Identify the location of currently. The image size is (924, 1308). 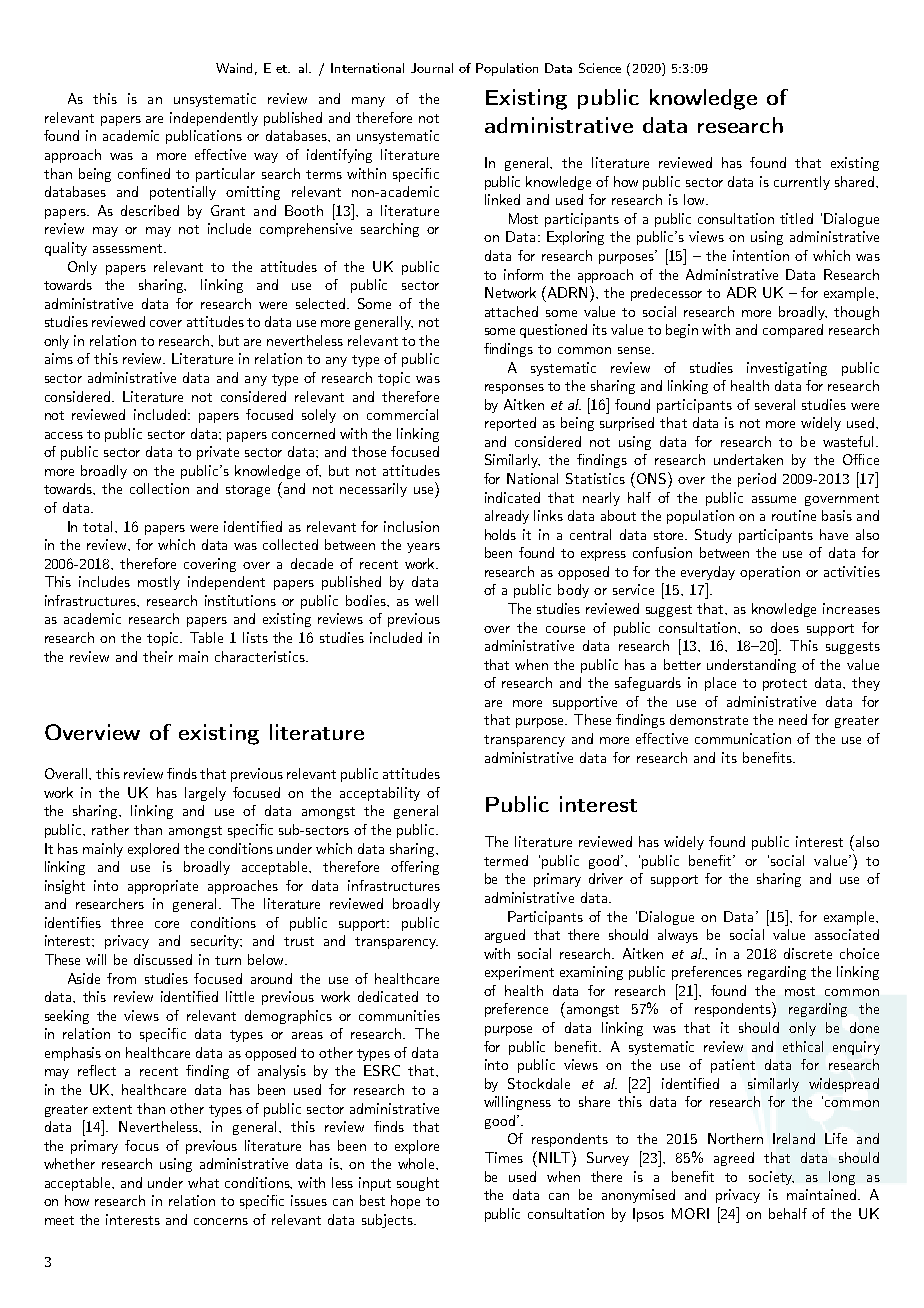
(802, 183).
